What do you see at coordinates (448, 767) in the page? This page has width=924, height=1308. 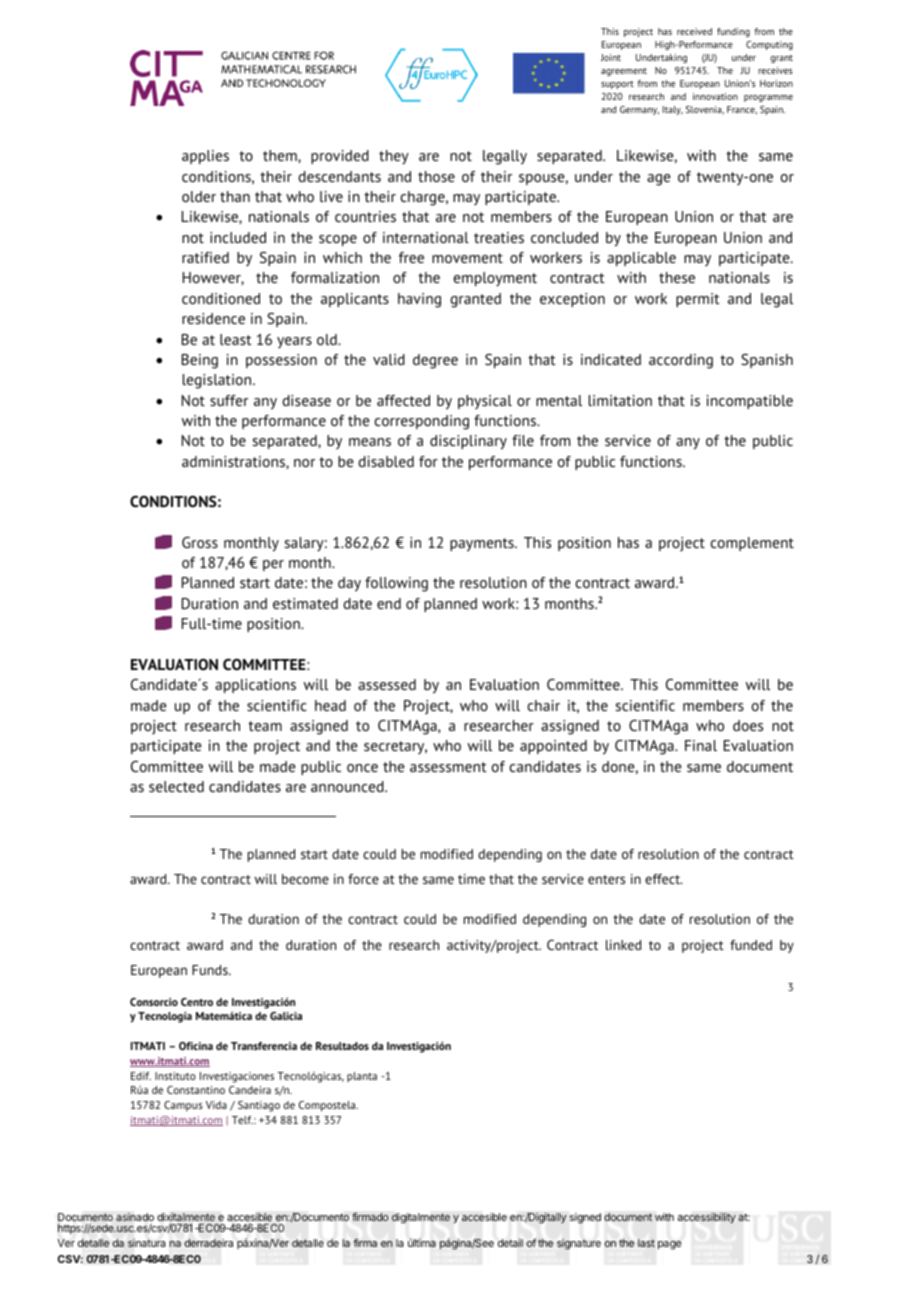 I see `assessment` at bounding box center [448, 767].
